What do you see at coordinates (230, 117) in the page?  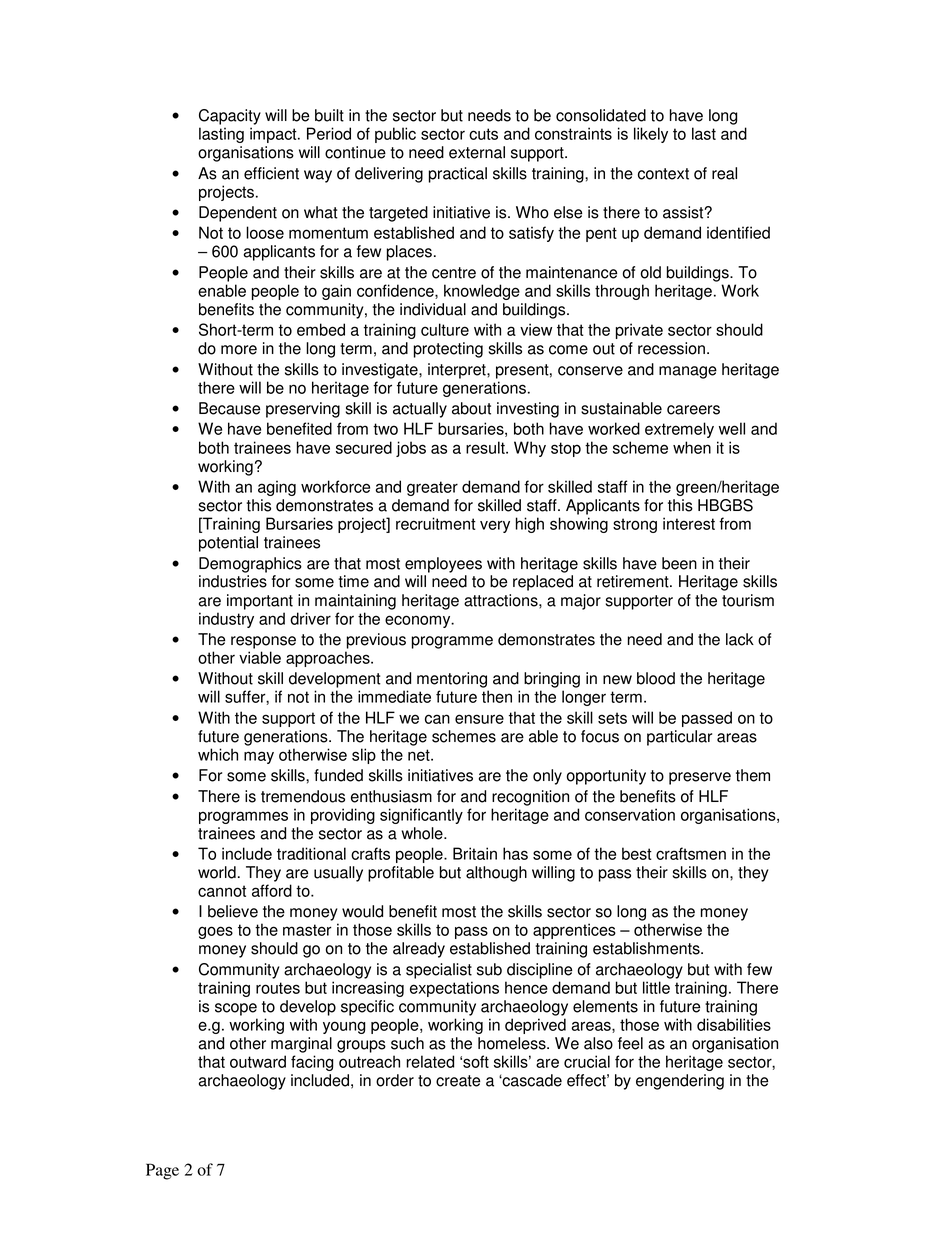 I see `Capacity` at bounding box center [230, 117].
